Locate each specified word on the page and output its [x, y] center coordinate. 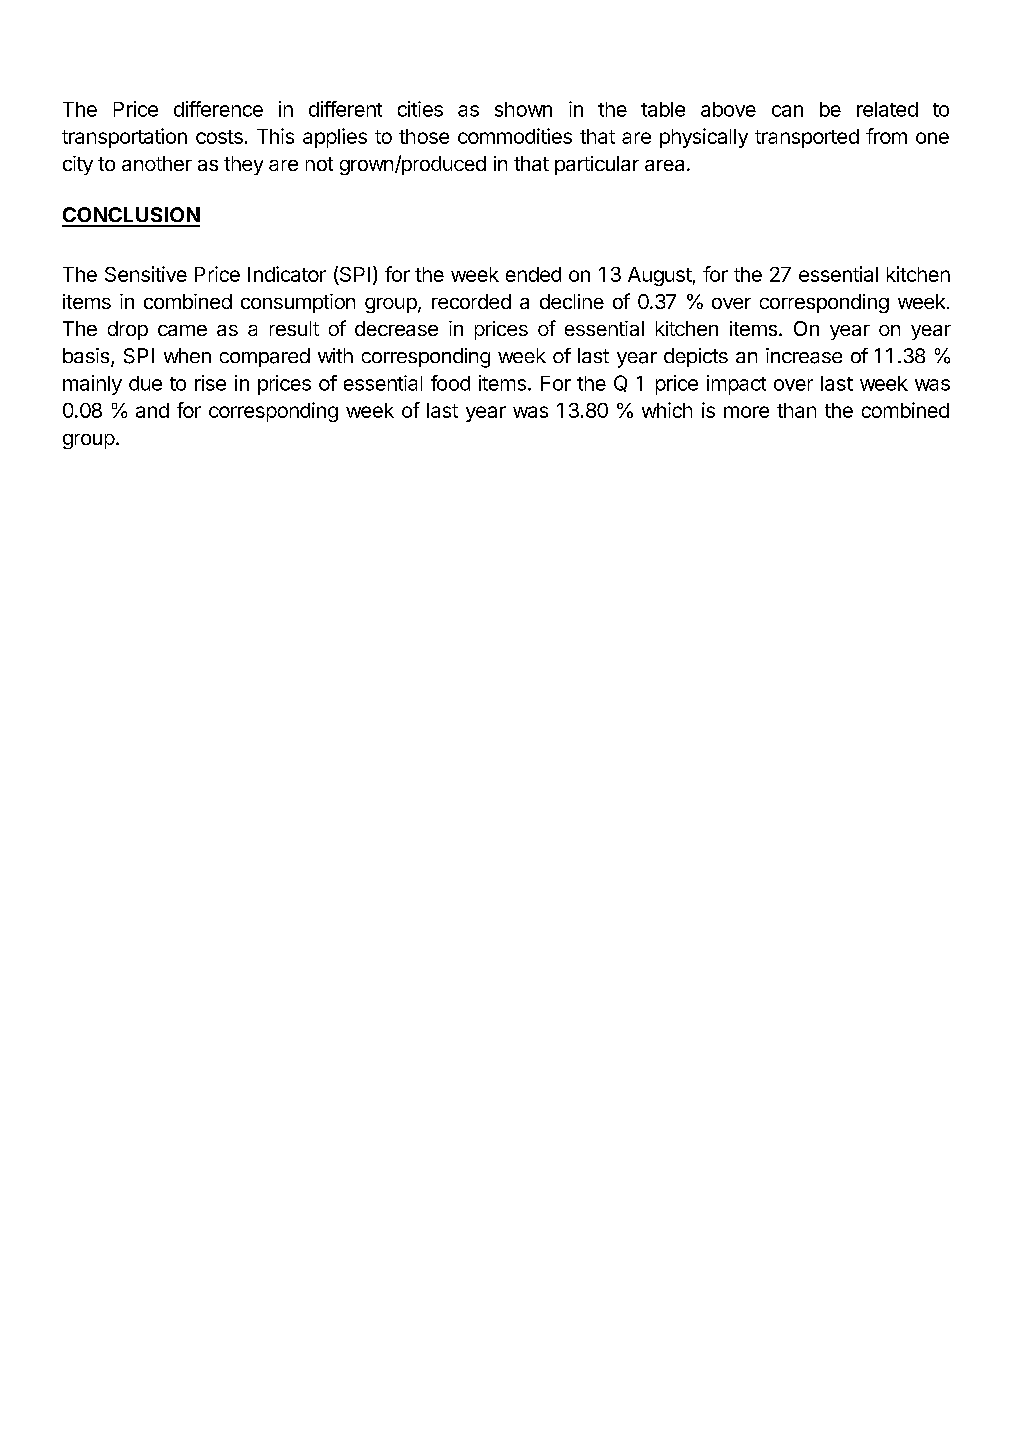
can [787, 111]
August [660, 276]
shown [523, 109]
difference [218, 109]
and [152, 410]
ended [533, 274]
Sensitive [146, 274]
